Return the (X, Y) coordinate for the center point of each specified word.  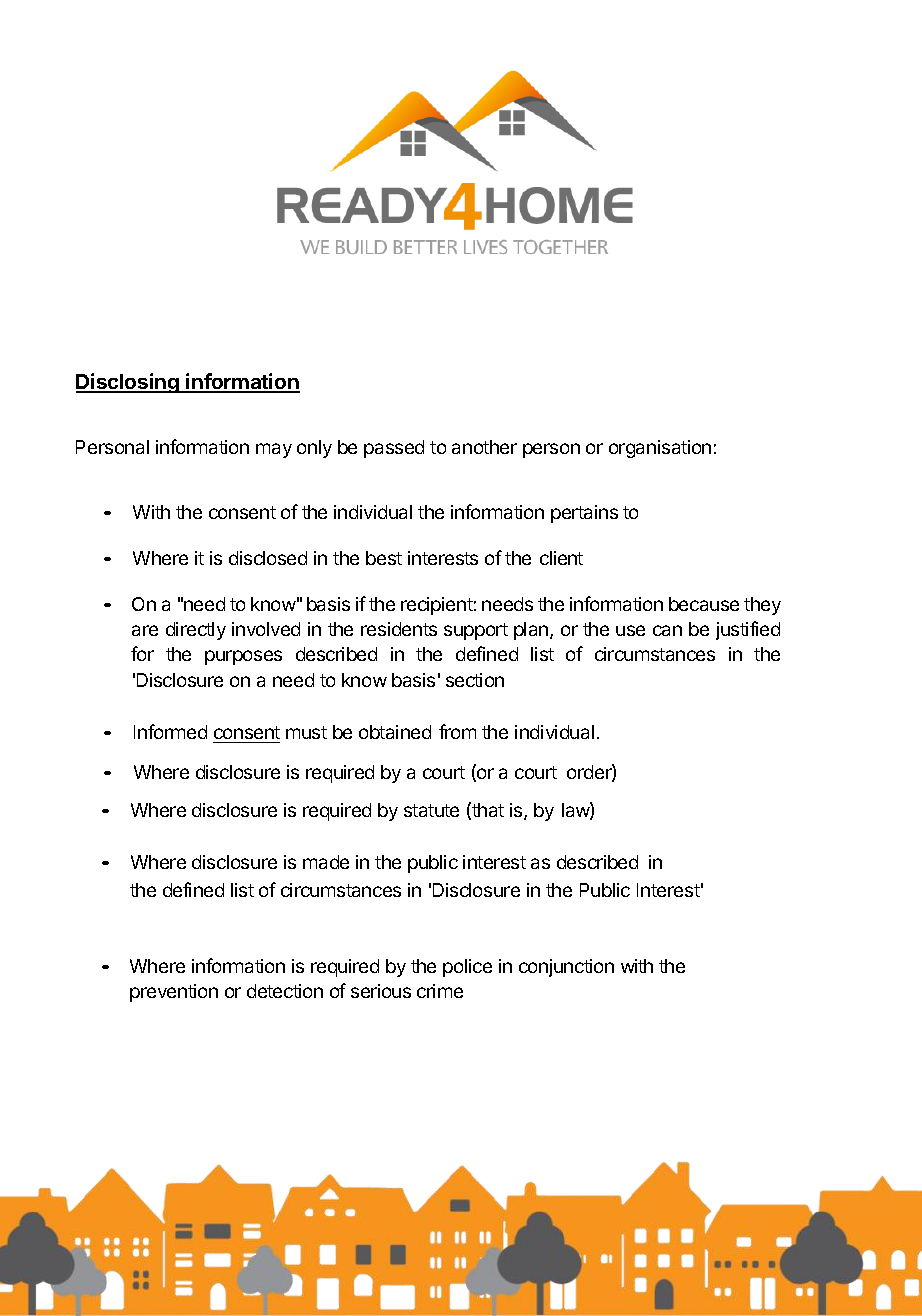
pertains (584, 514)
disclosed (268, 558)
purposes (243, 657)
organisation (660, 449)
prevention (174, 993)
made (326, 862)
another (484, 447)
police (467, 968)
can (667, 630)
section (475, 680)
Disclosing (128, 383)
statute (431, 810)
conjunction (566, 968)
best (384, 558)
